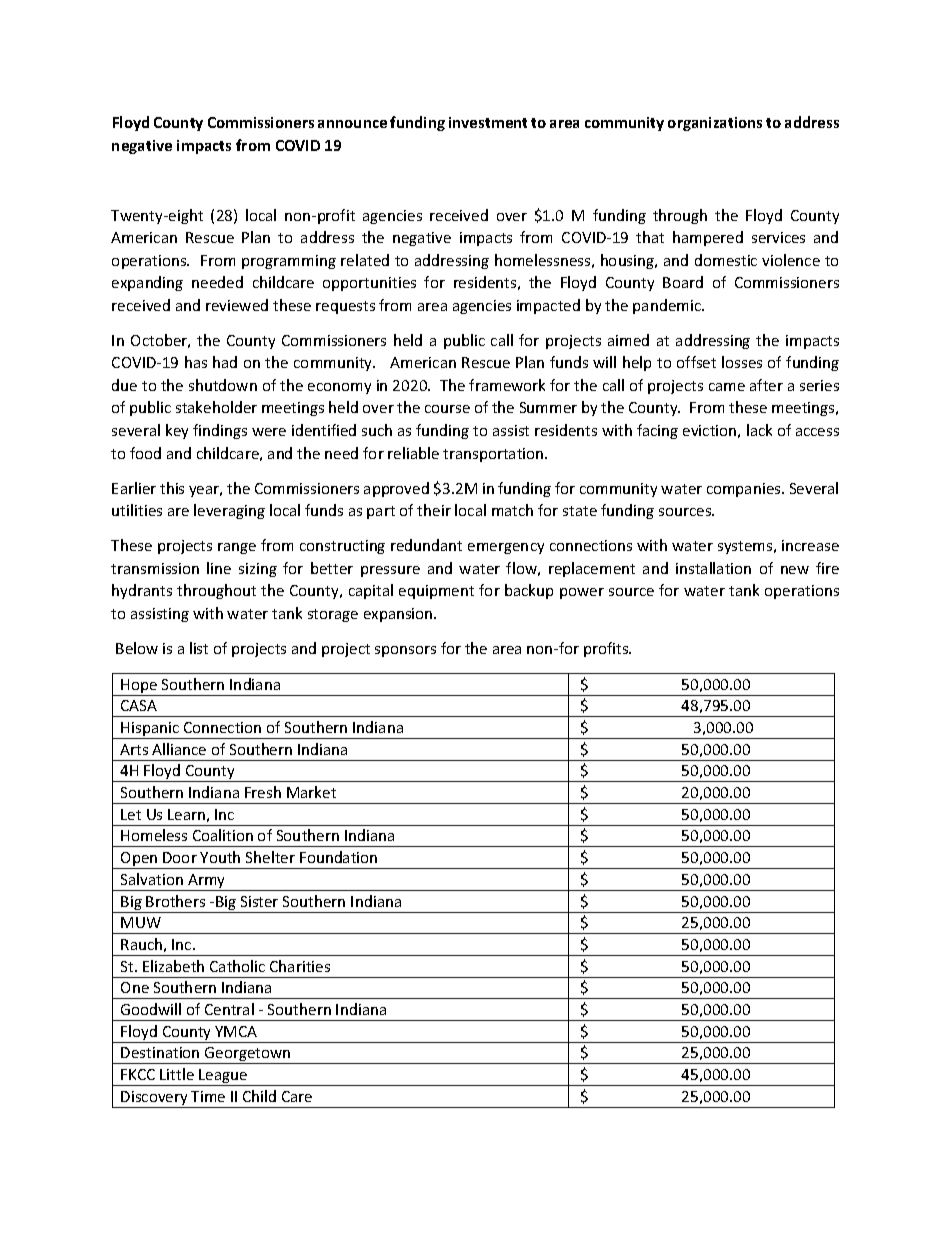  I want to click on related, so click(365, 260).
